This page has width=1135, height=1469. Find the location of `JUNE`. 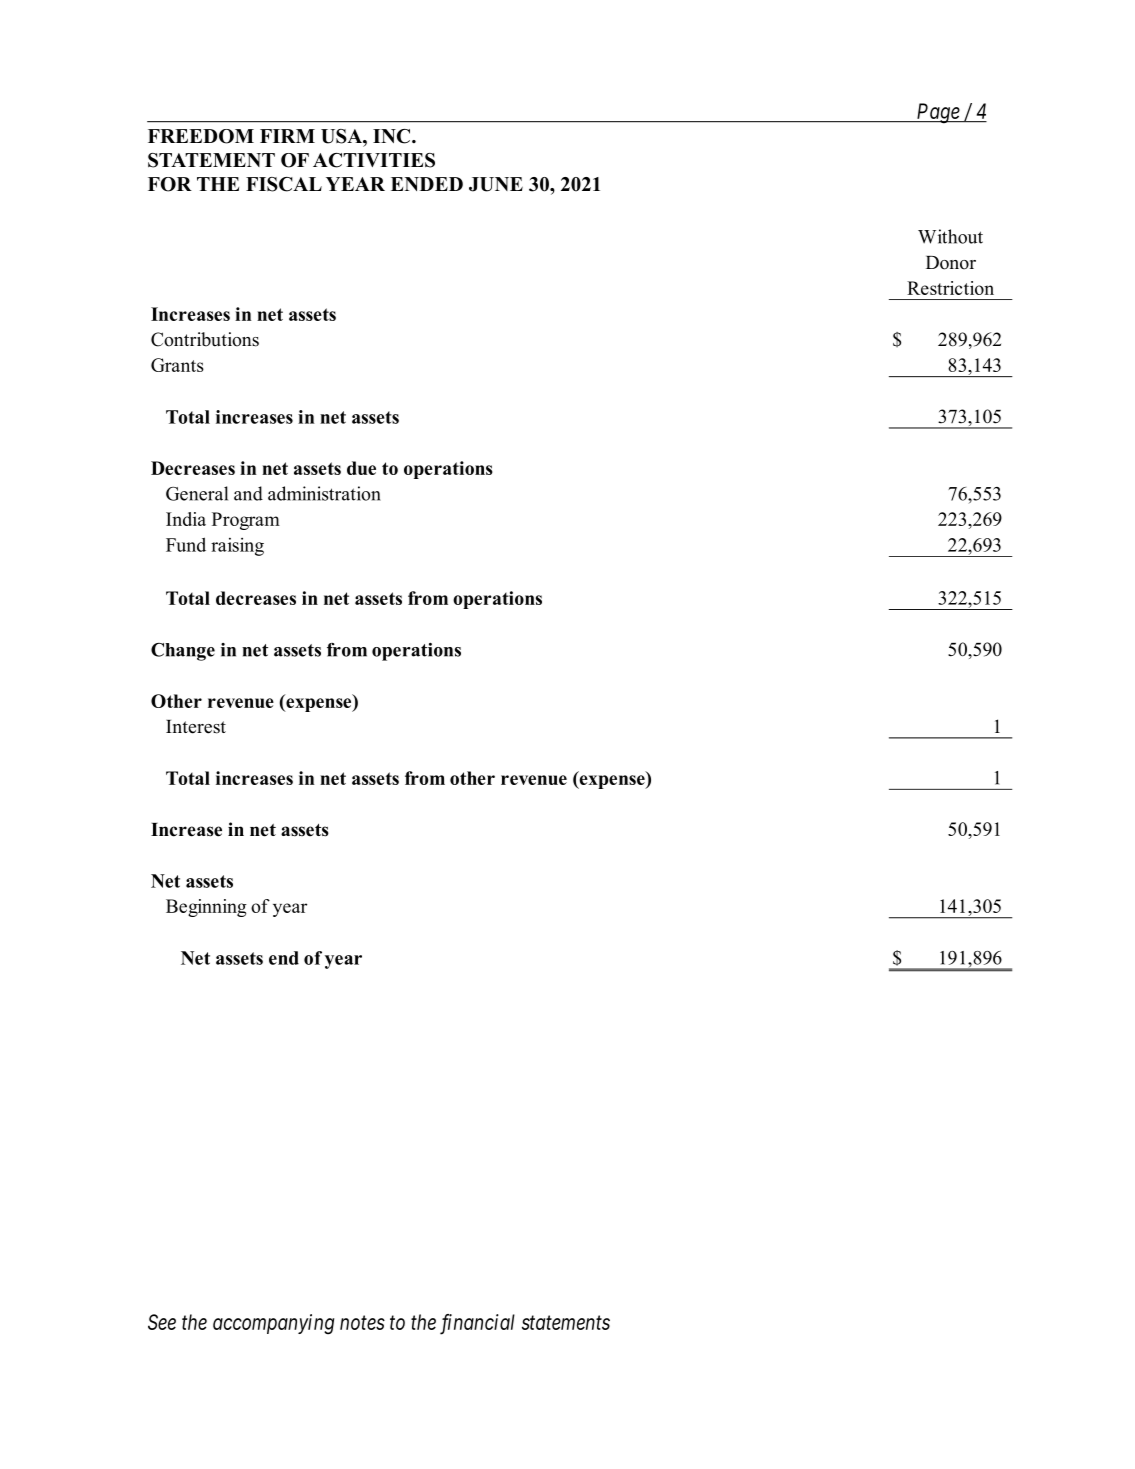

JUNE is located at coordinates (496, 184).
